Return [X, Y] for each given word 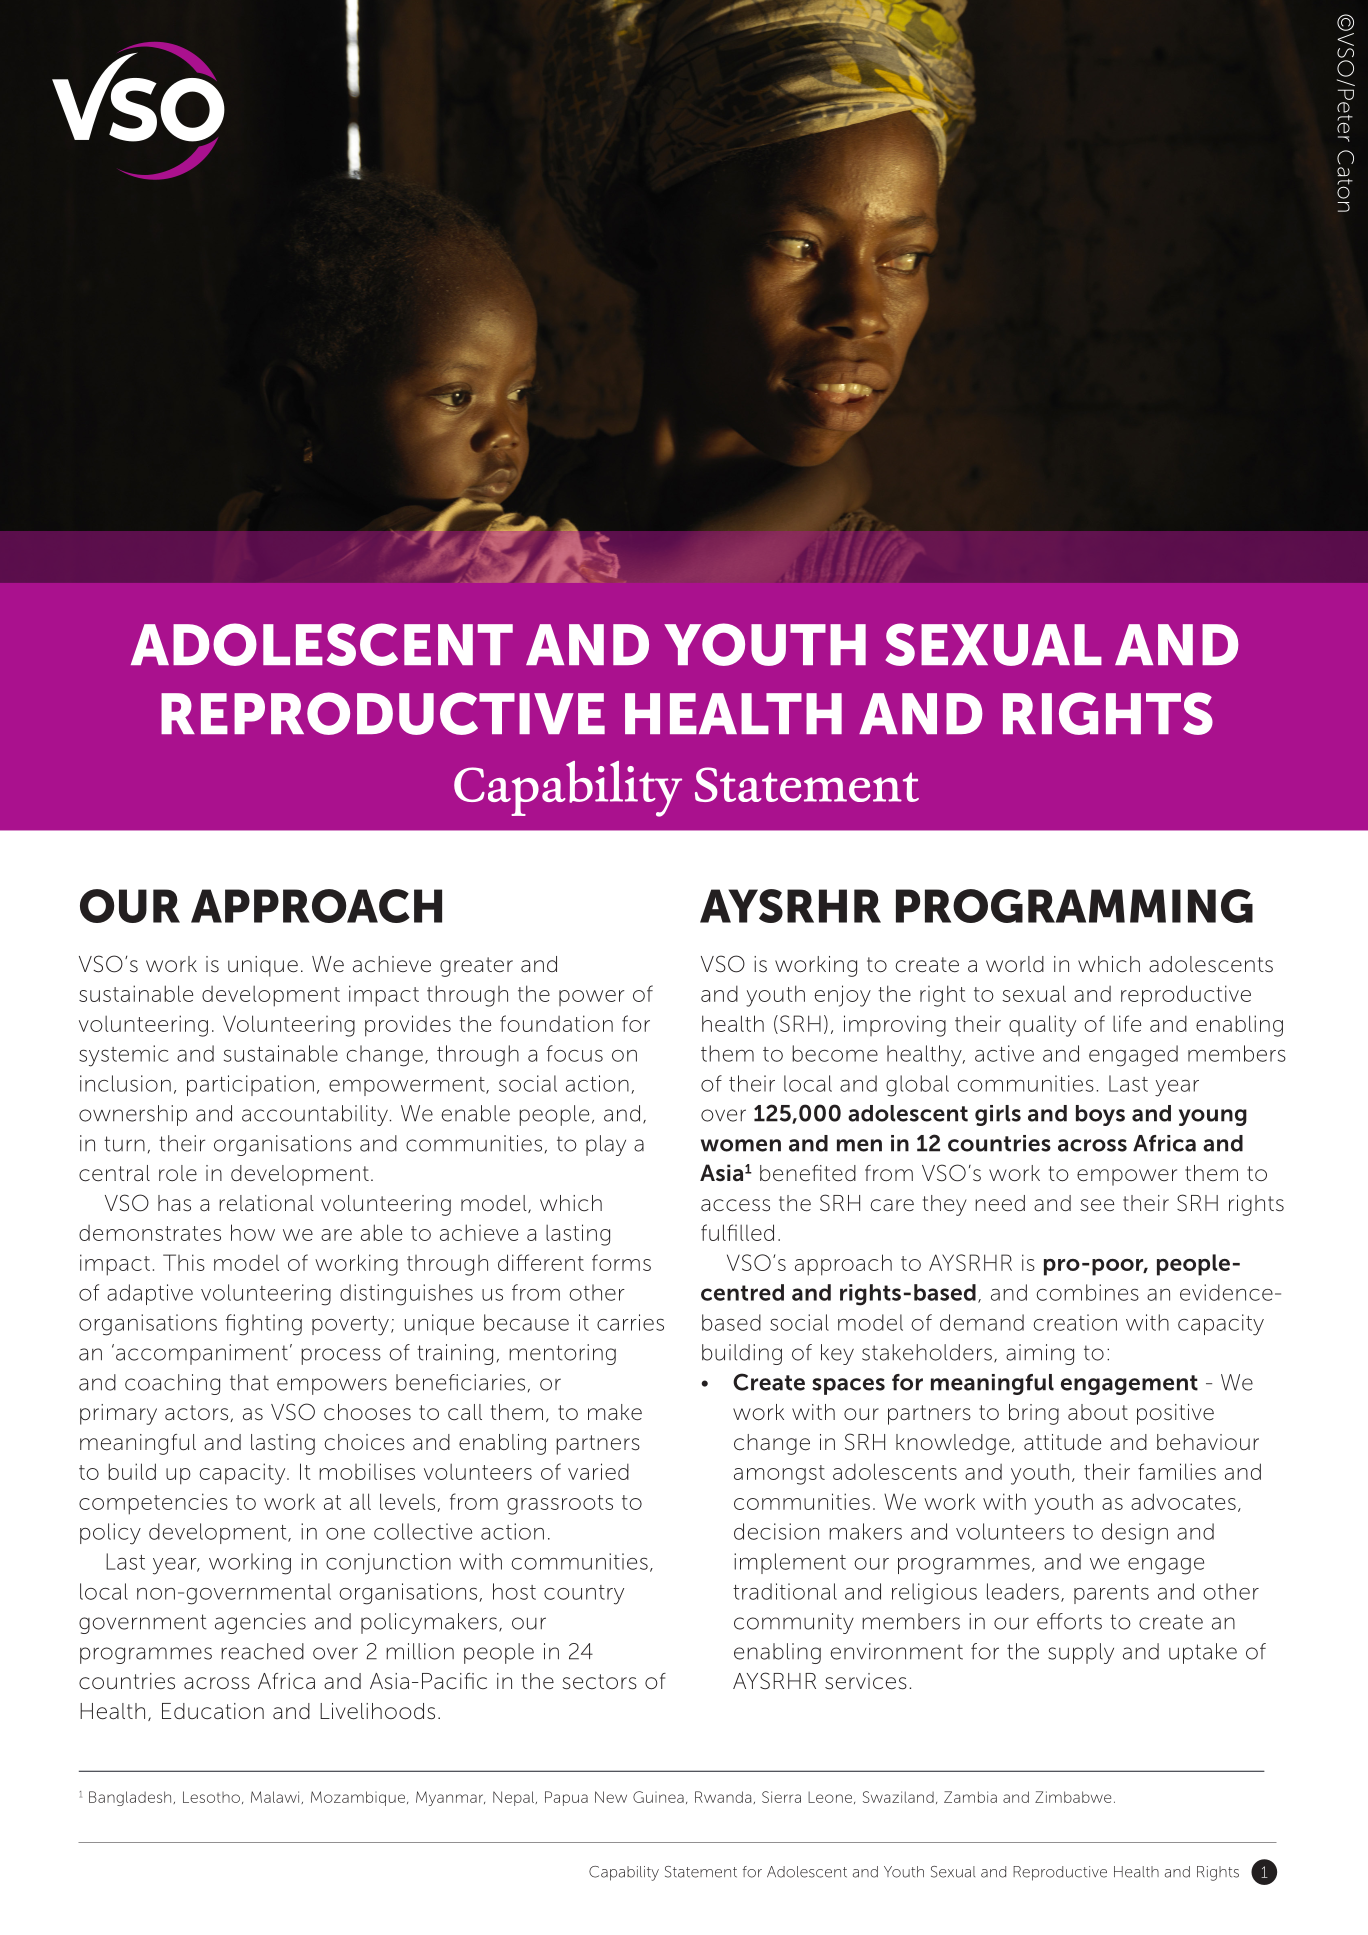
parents [1111, 1594]
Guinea [658, 1797]
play [606, 1145]
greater [476, 967]
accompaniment [202, 1354]
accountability [316, 1115]
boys [1100, 1115]
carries [630, 1322]
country [584, 1595]
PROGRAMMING [1074, 906]
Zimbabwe [1073, 1797]
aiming [1040, 1354]
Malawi [276, 1797]
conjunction [388, 1563]
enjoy [843, 996]
